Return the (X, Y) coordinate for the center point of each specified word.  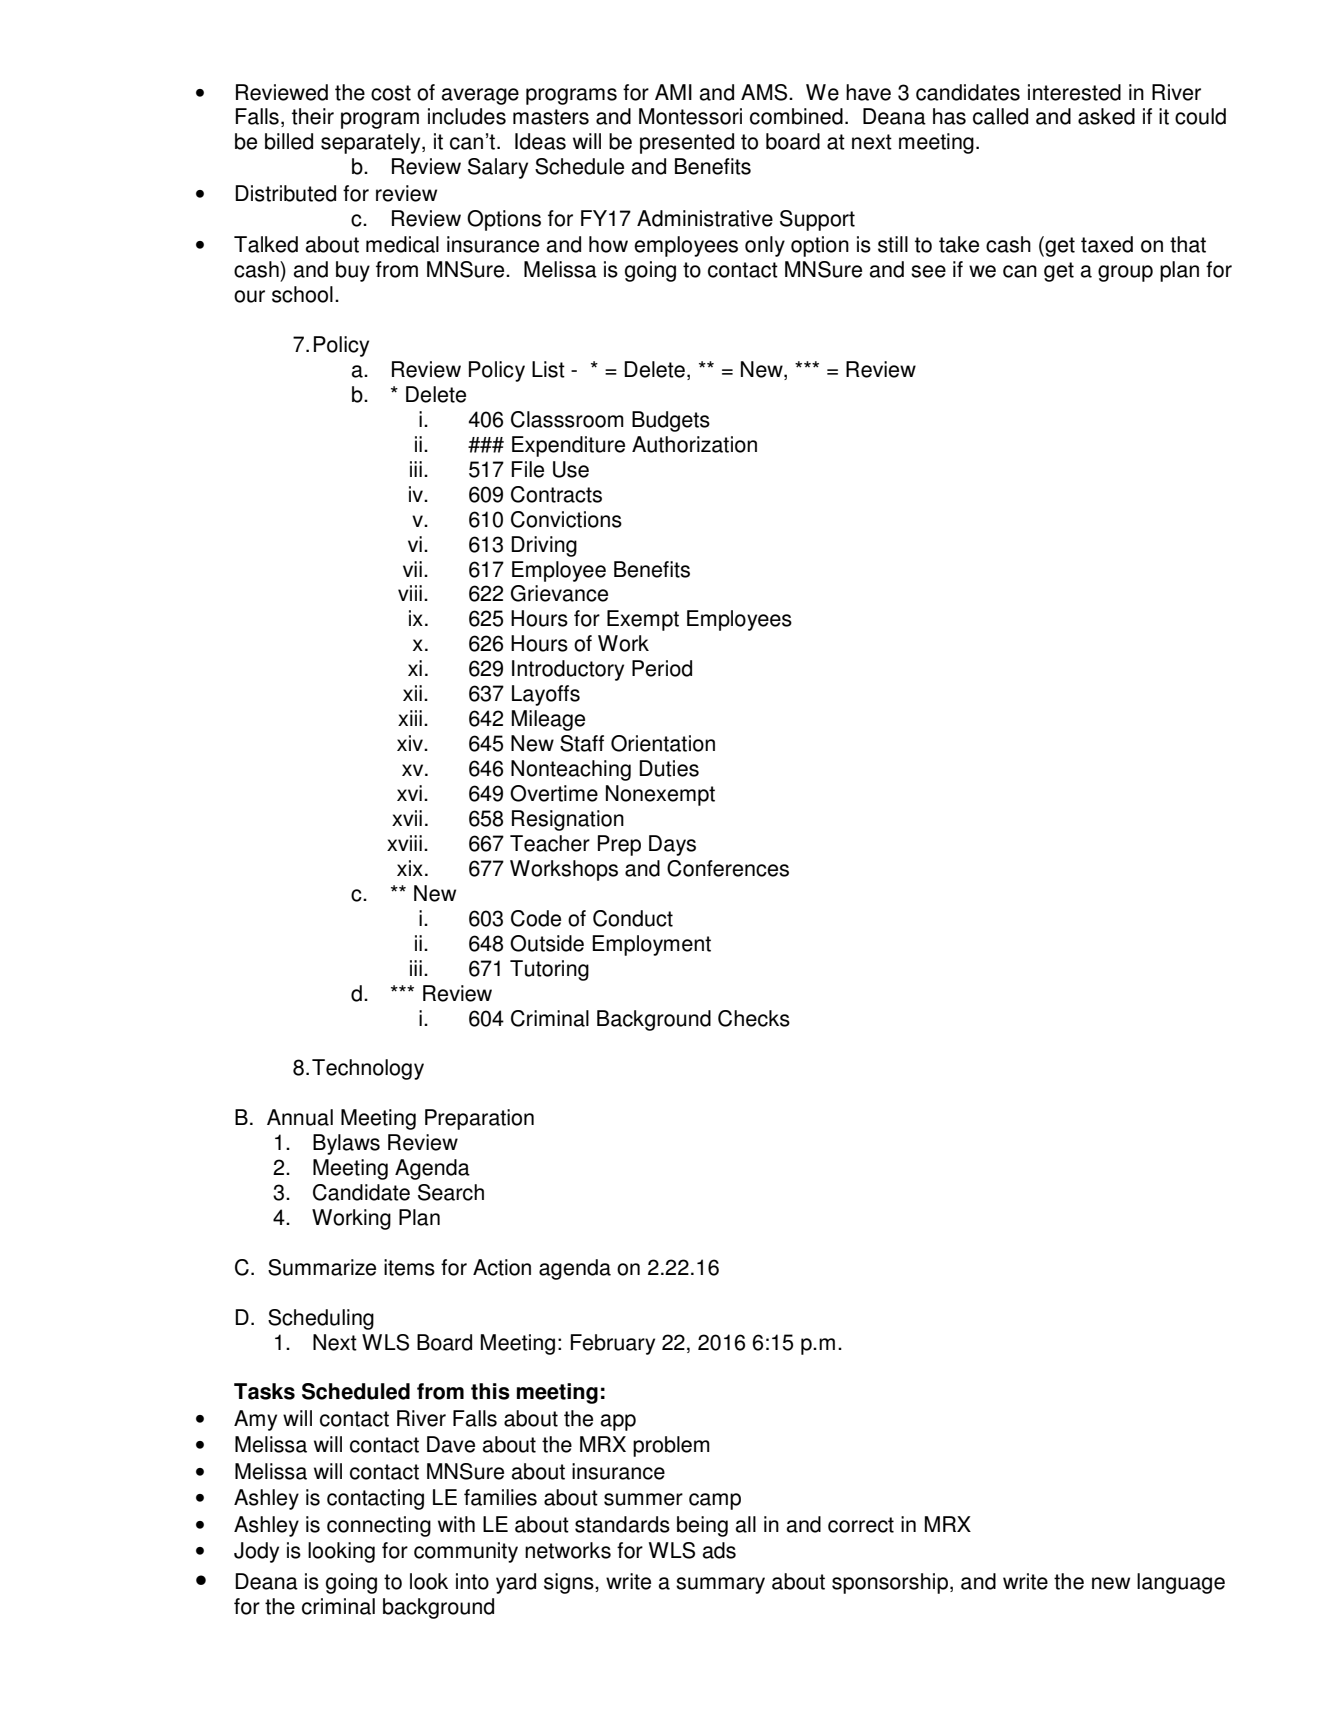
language (1181, 1583)
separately (372, 143)
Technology (368, 1069)
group (1125, 273)
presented (687, 143)
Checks (754, 1018)
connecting (379, 1526)
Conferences (728, 868)
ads (719, 1550)
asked (1106, 116)
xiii (410, 718)
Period (662, 668)
